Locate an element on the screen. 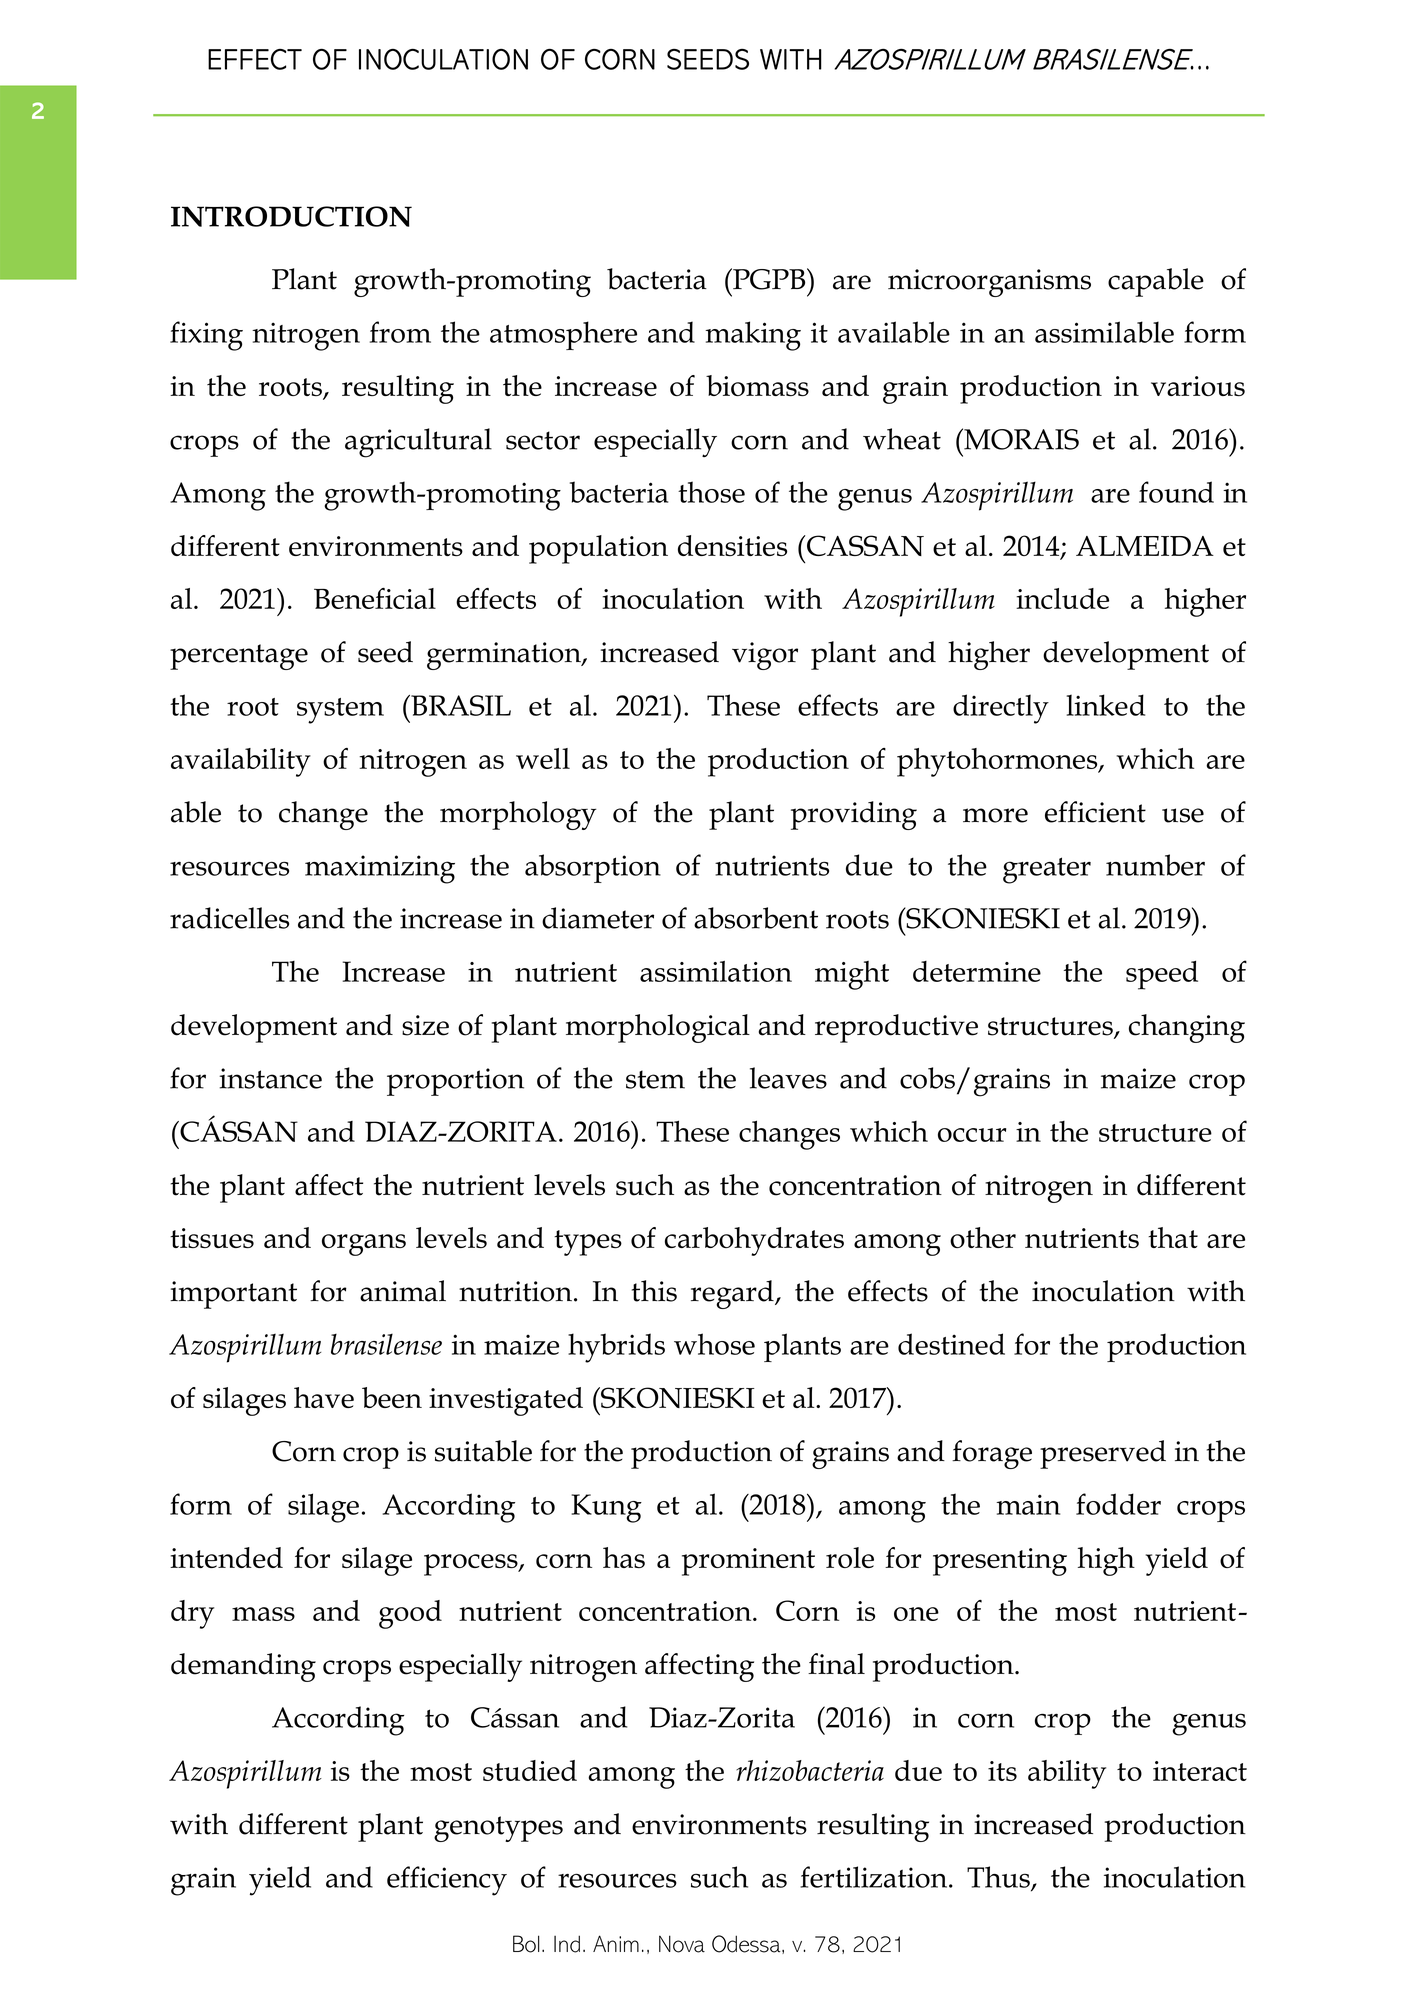 The height and width of the screenshot is (2004, 1417). prominent is located at coordinates (748, 1562).
